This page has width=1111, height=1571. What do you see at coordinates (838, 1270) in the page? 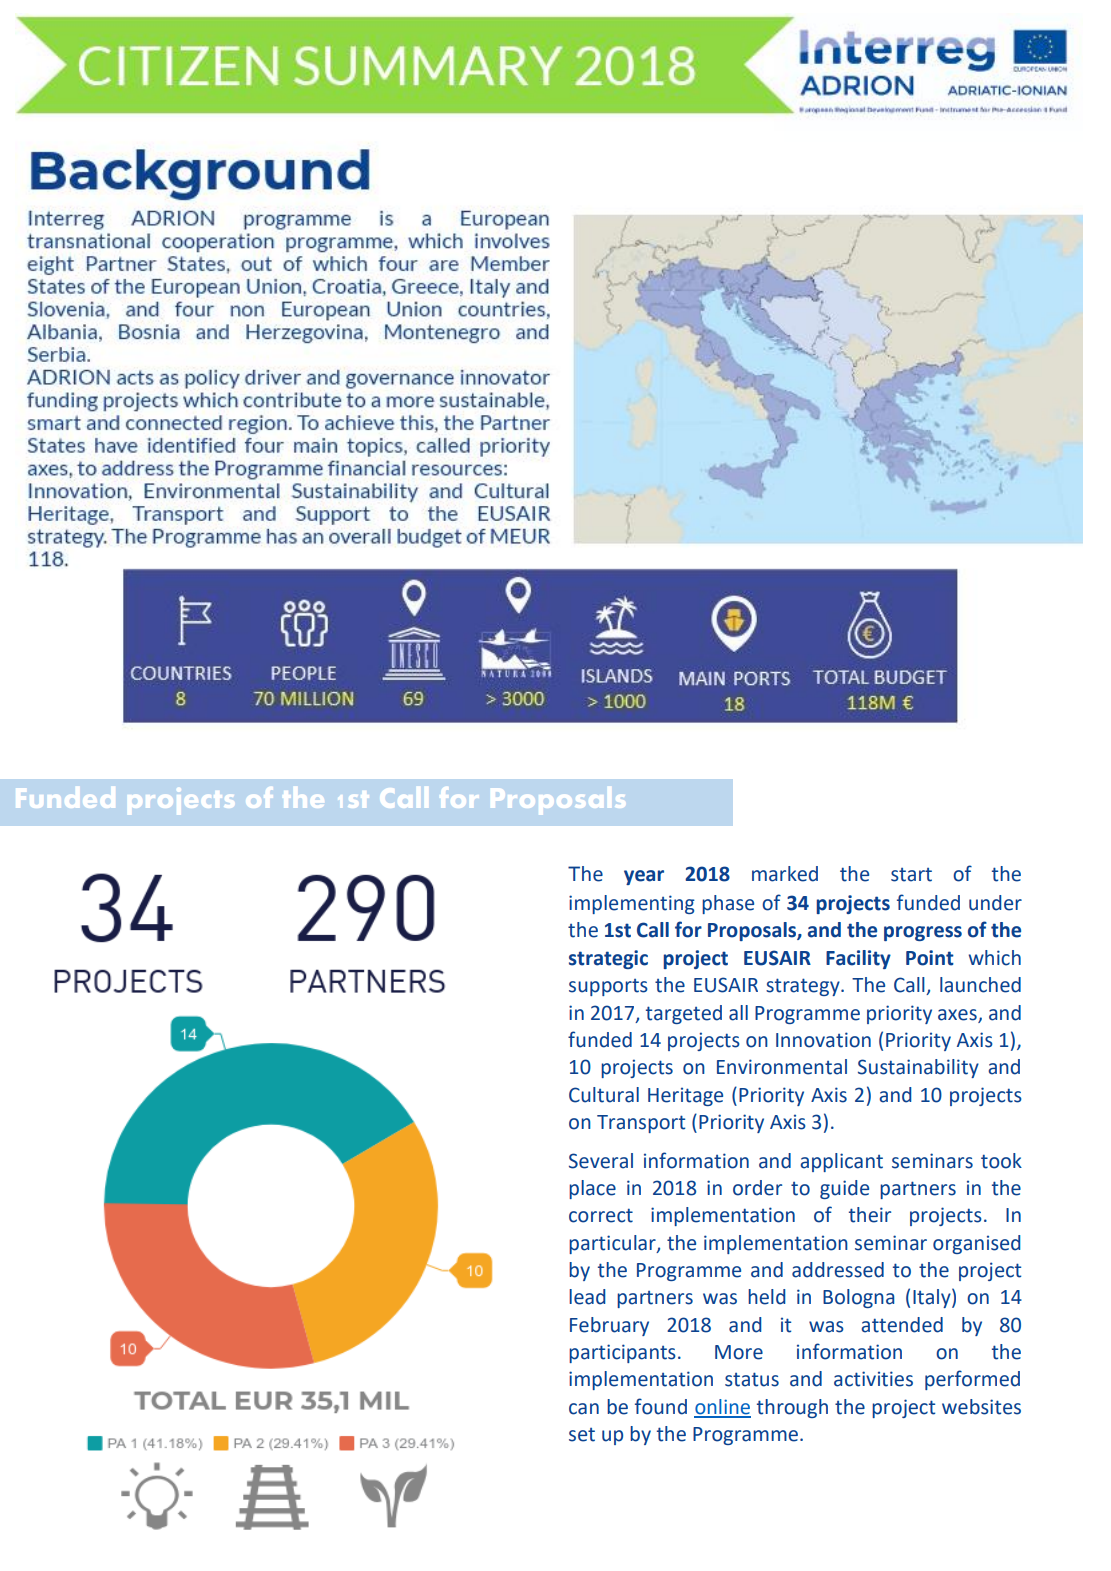
I see `addressed` at bounding box center [838, 1270].
